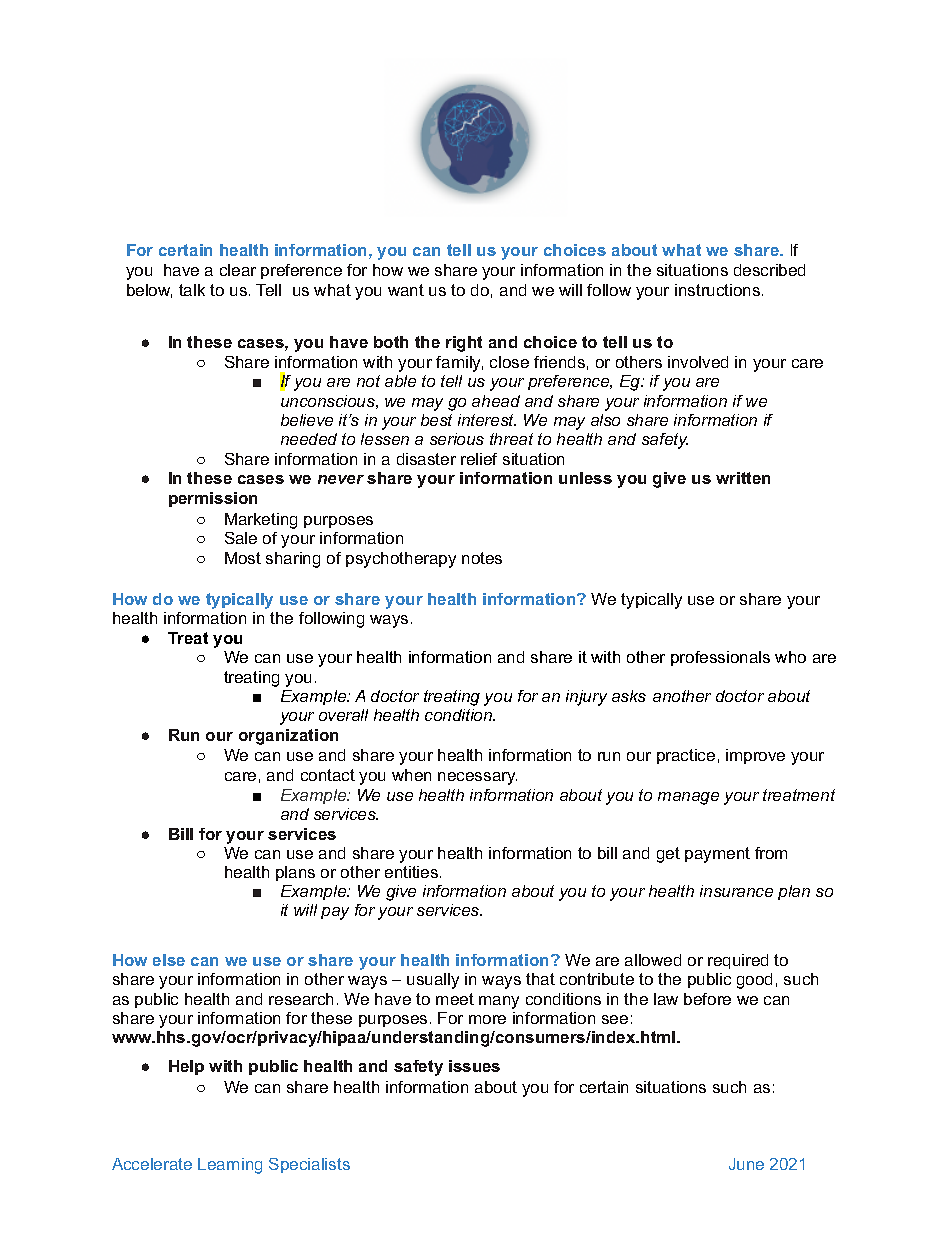 The image size is (952, 1233). What do you see at coordinates (482, 558) in the document?
I see `notes` at bounding box center [482, 558].
